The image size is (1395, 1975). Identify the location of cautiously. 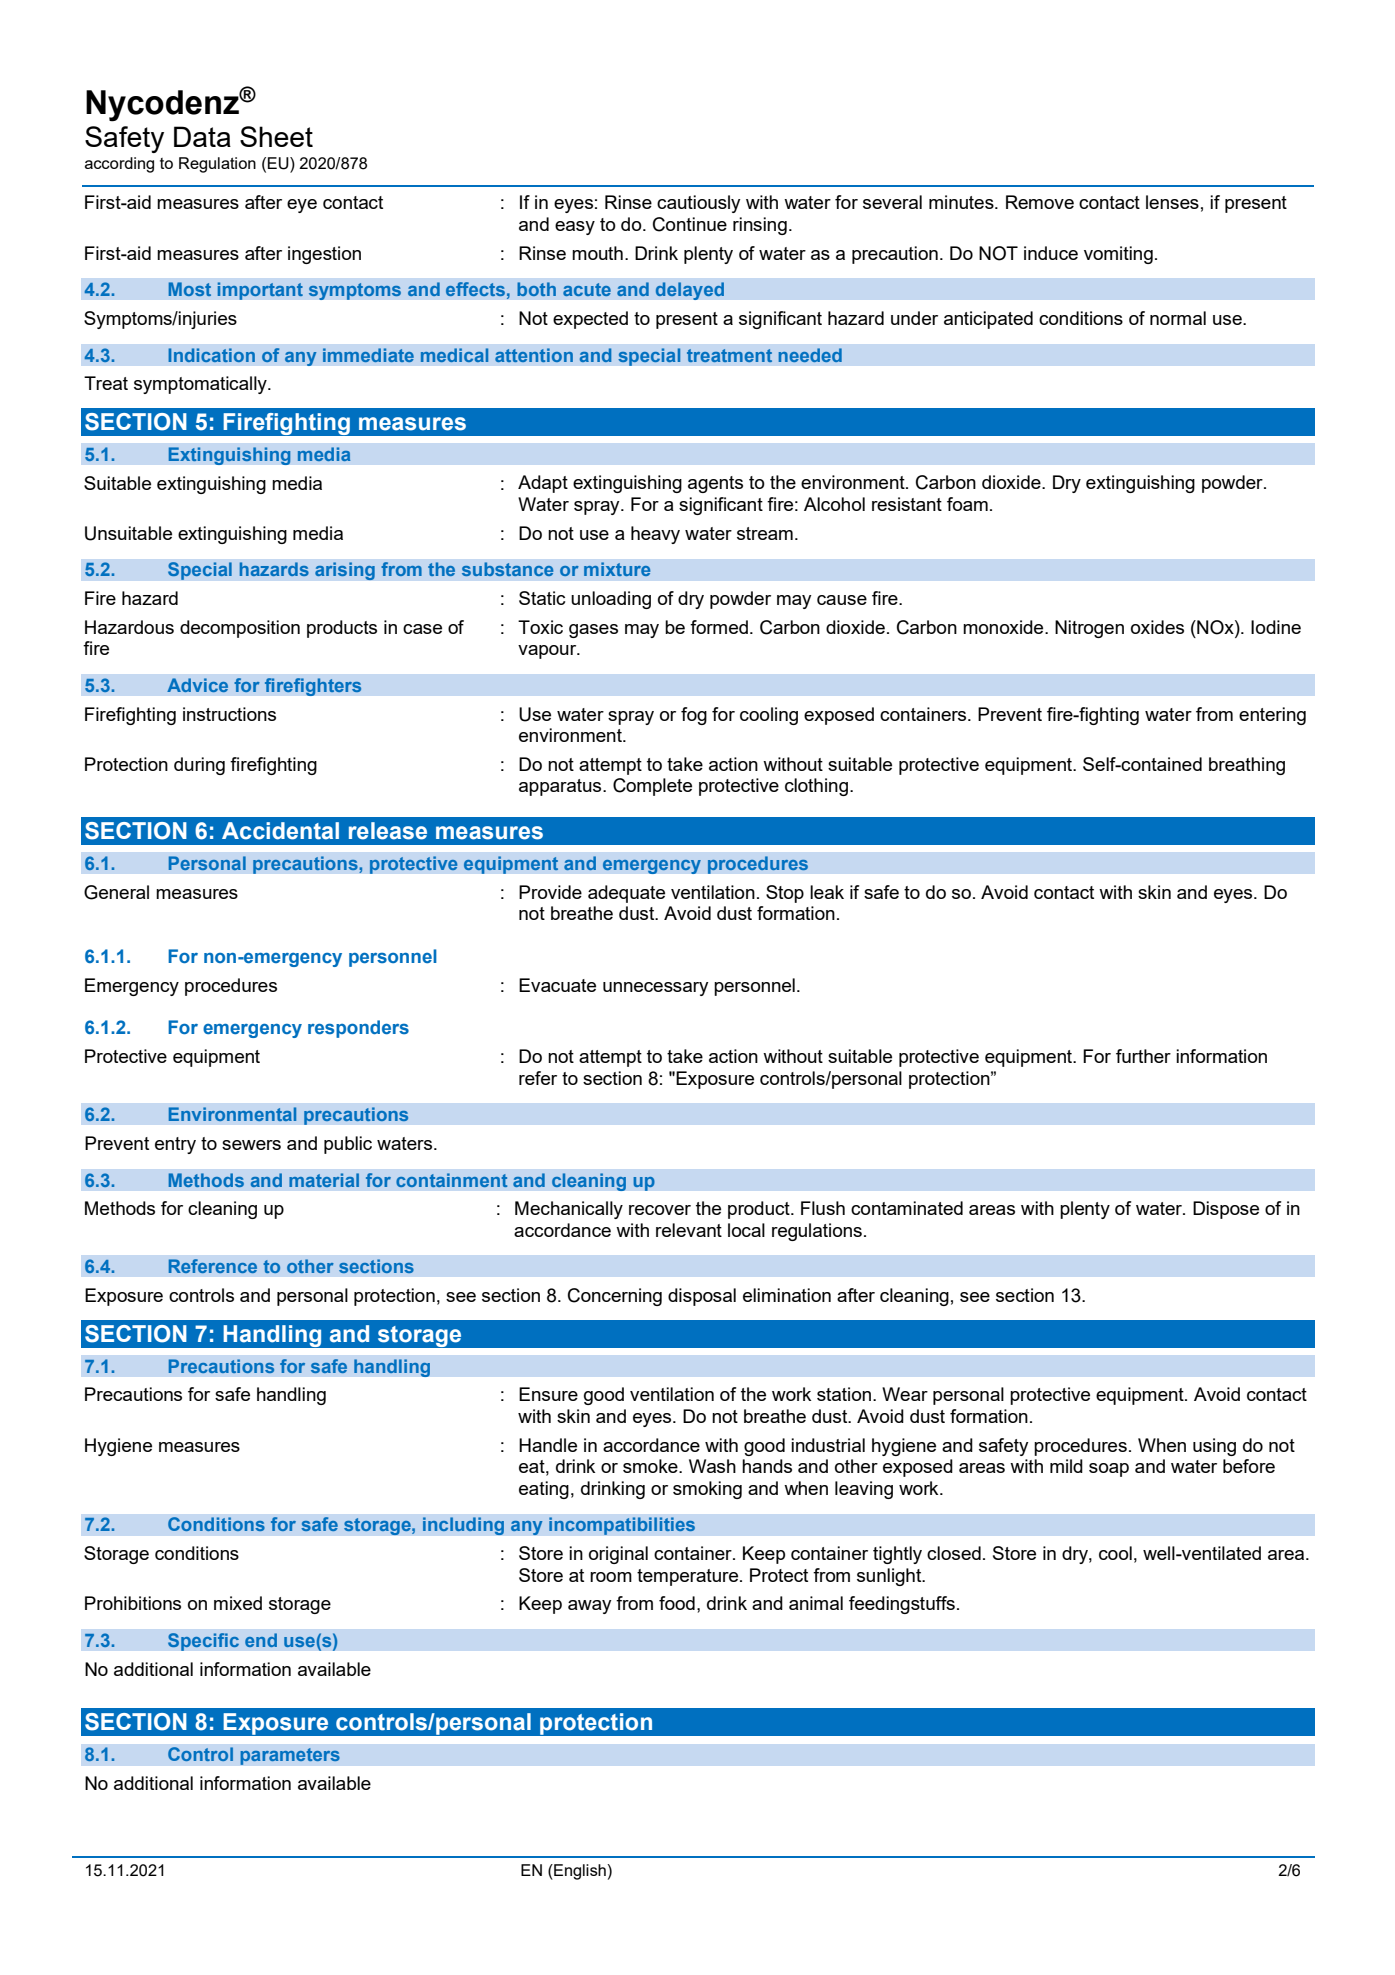
(699, 204).
